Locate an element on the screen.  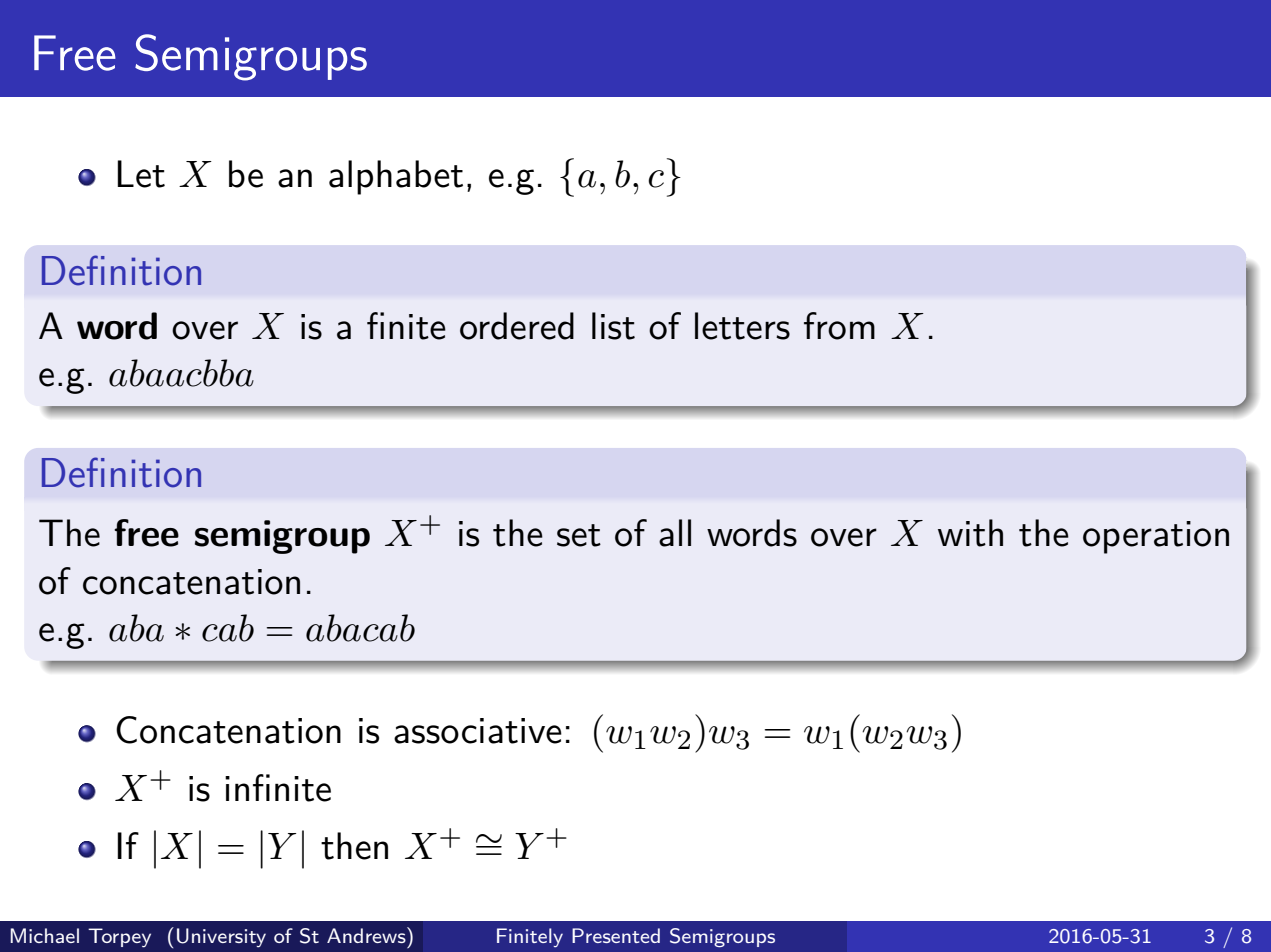
alphabet is located at coordinates (396, 177).
